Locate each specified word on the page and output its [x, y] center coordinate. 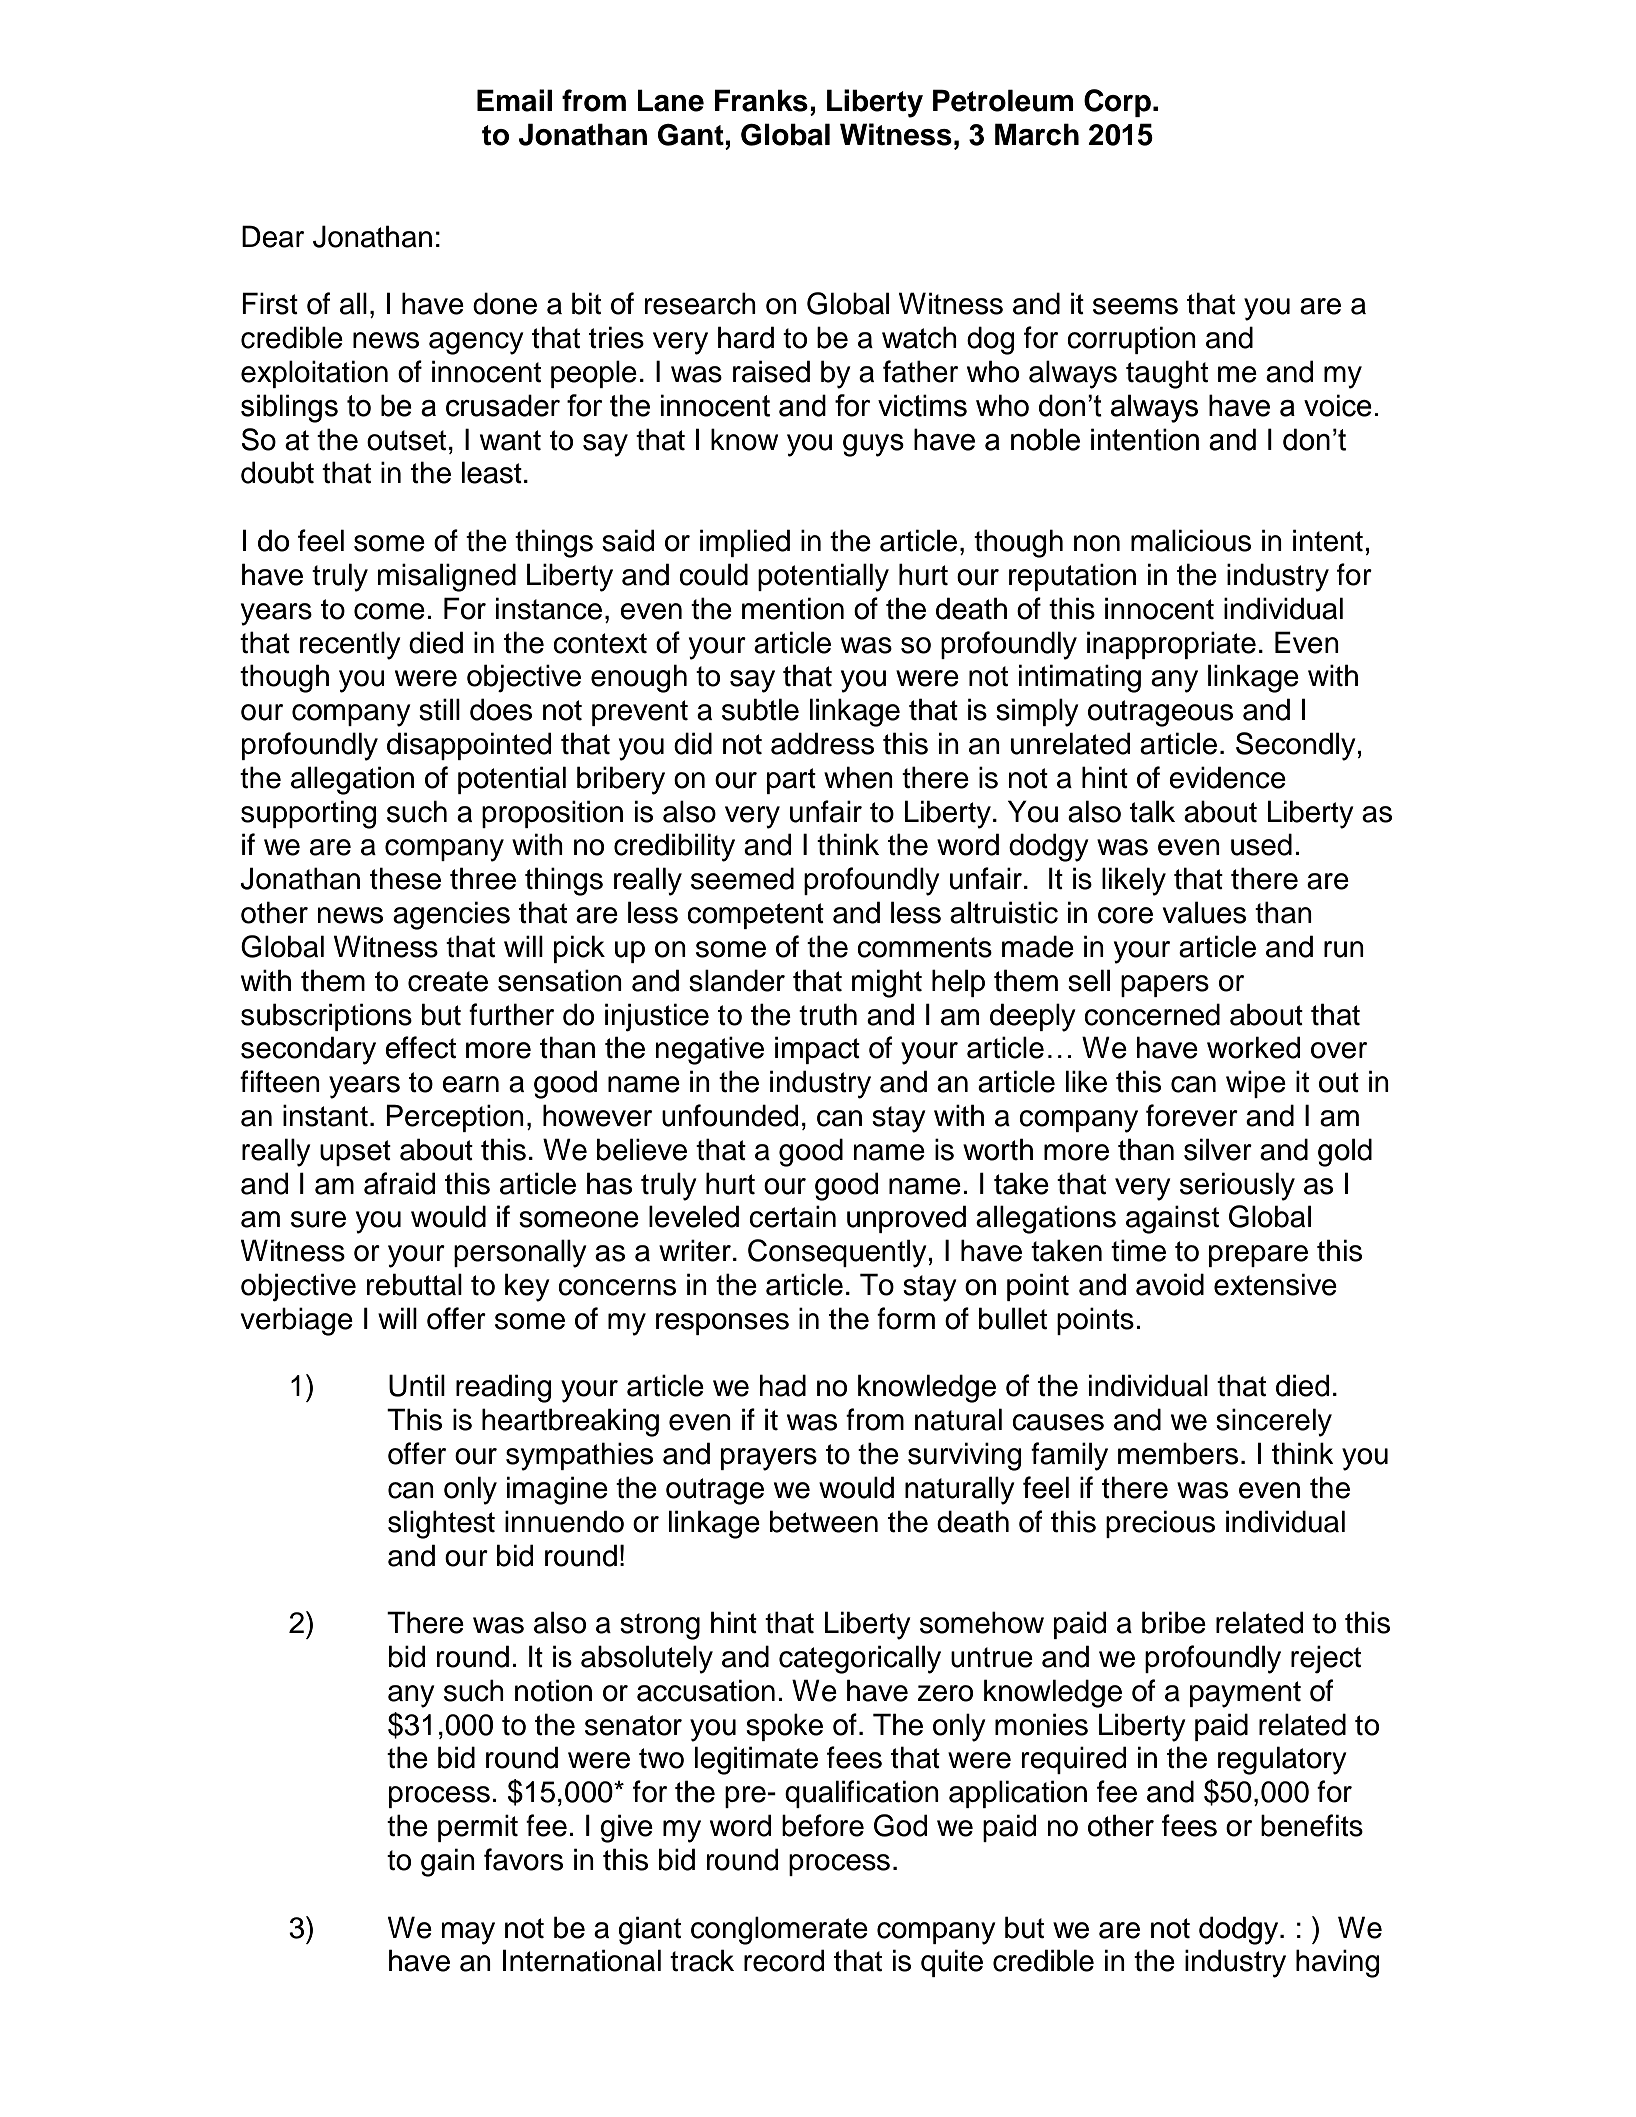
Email [514, 100]
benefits [1312, 1825]
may [468, 1933]
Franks [761, 100]
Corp [1117, 103]
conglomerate [779, 1930]
